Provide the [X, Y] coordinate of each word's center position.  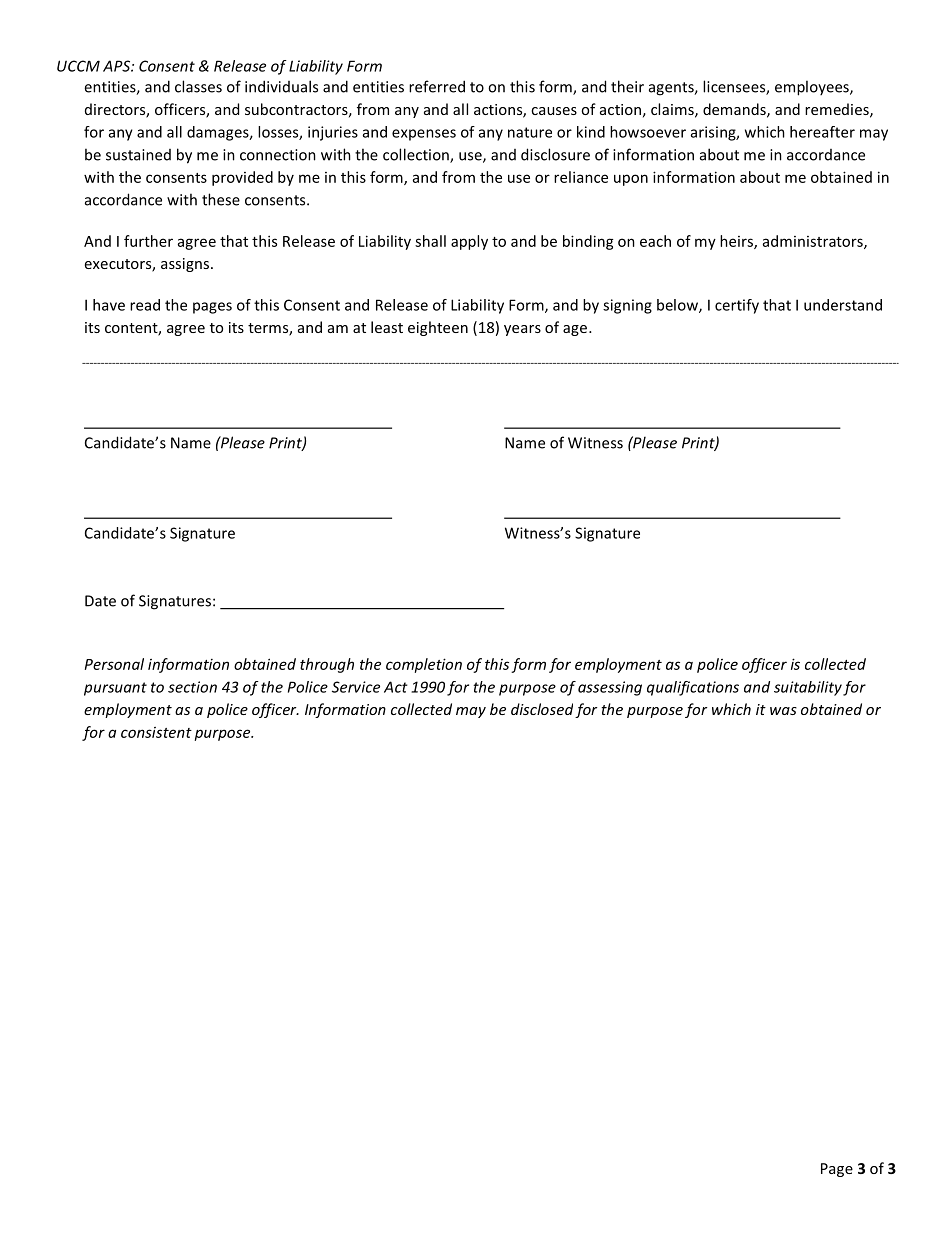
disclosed [542, 709]
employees [813, 88]
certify [737, 306]
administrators [814, 242]
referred [437, 86]
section [192, 687]
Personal [114, 664]
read [145, 305]
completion [424, 665]
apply [469, 242]
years [522, 330]
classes [198, 86]
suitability [808, 688]
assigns [186, 265]
